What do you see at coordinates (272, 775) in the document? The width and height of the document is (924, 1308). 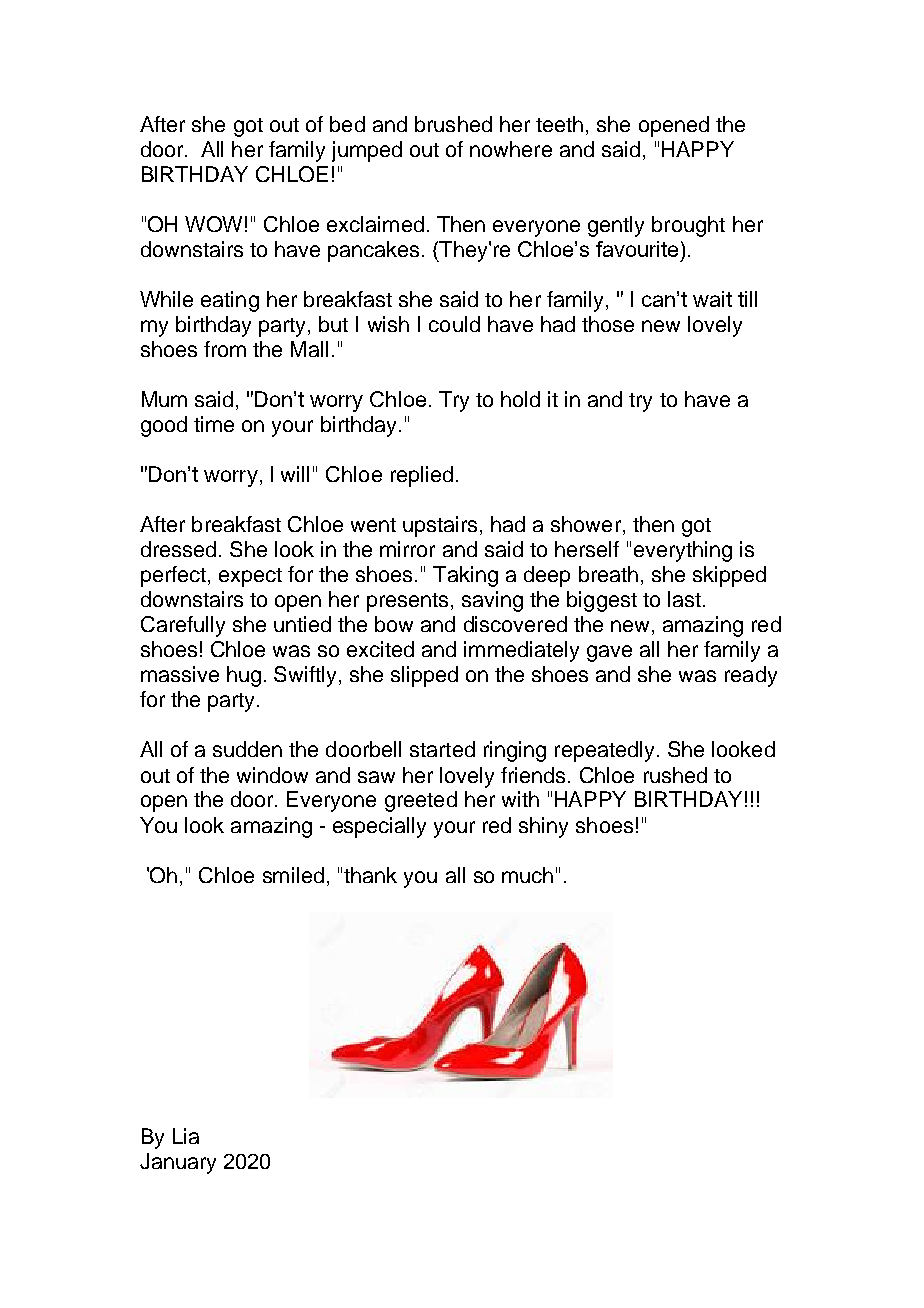 I see `window` at bounding box center [272, 775].
